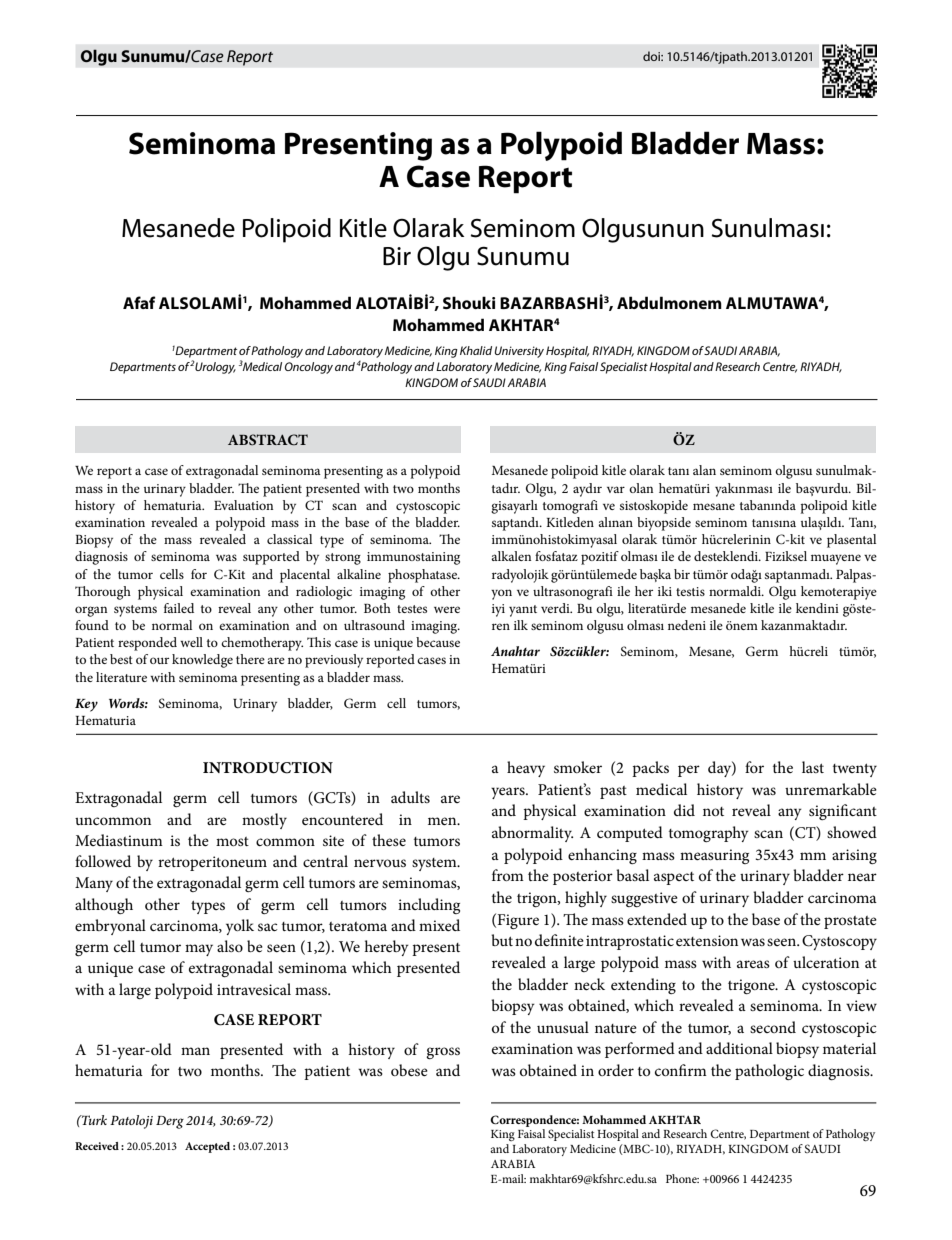 The height and width of the screenshot is (1240, 952). I want to click on phosphatase, so click(423, 576).
